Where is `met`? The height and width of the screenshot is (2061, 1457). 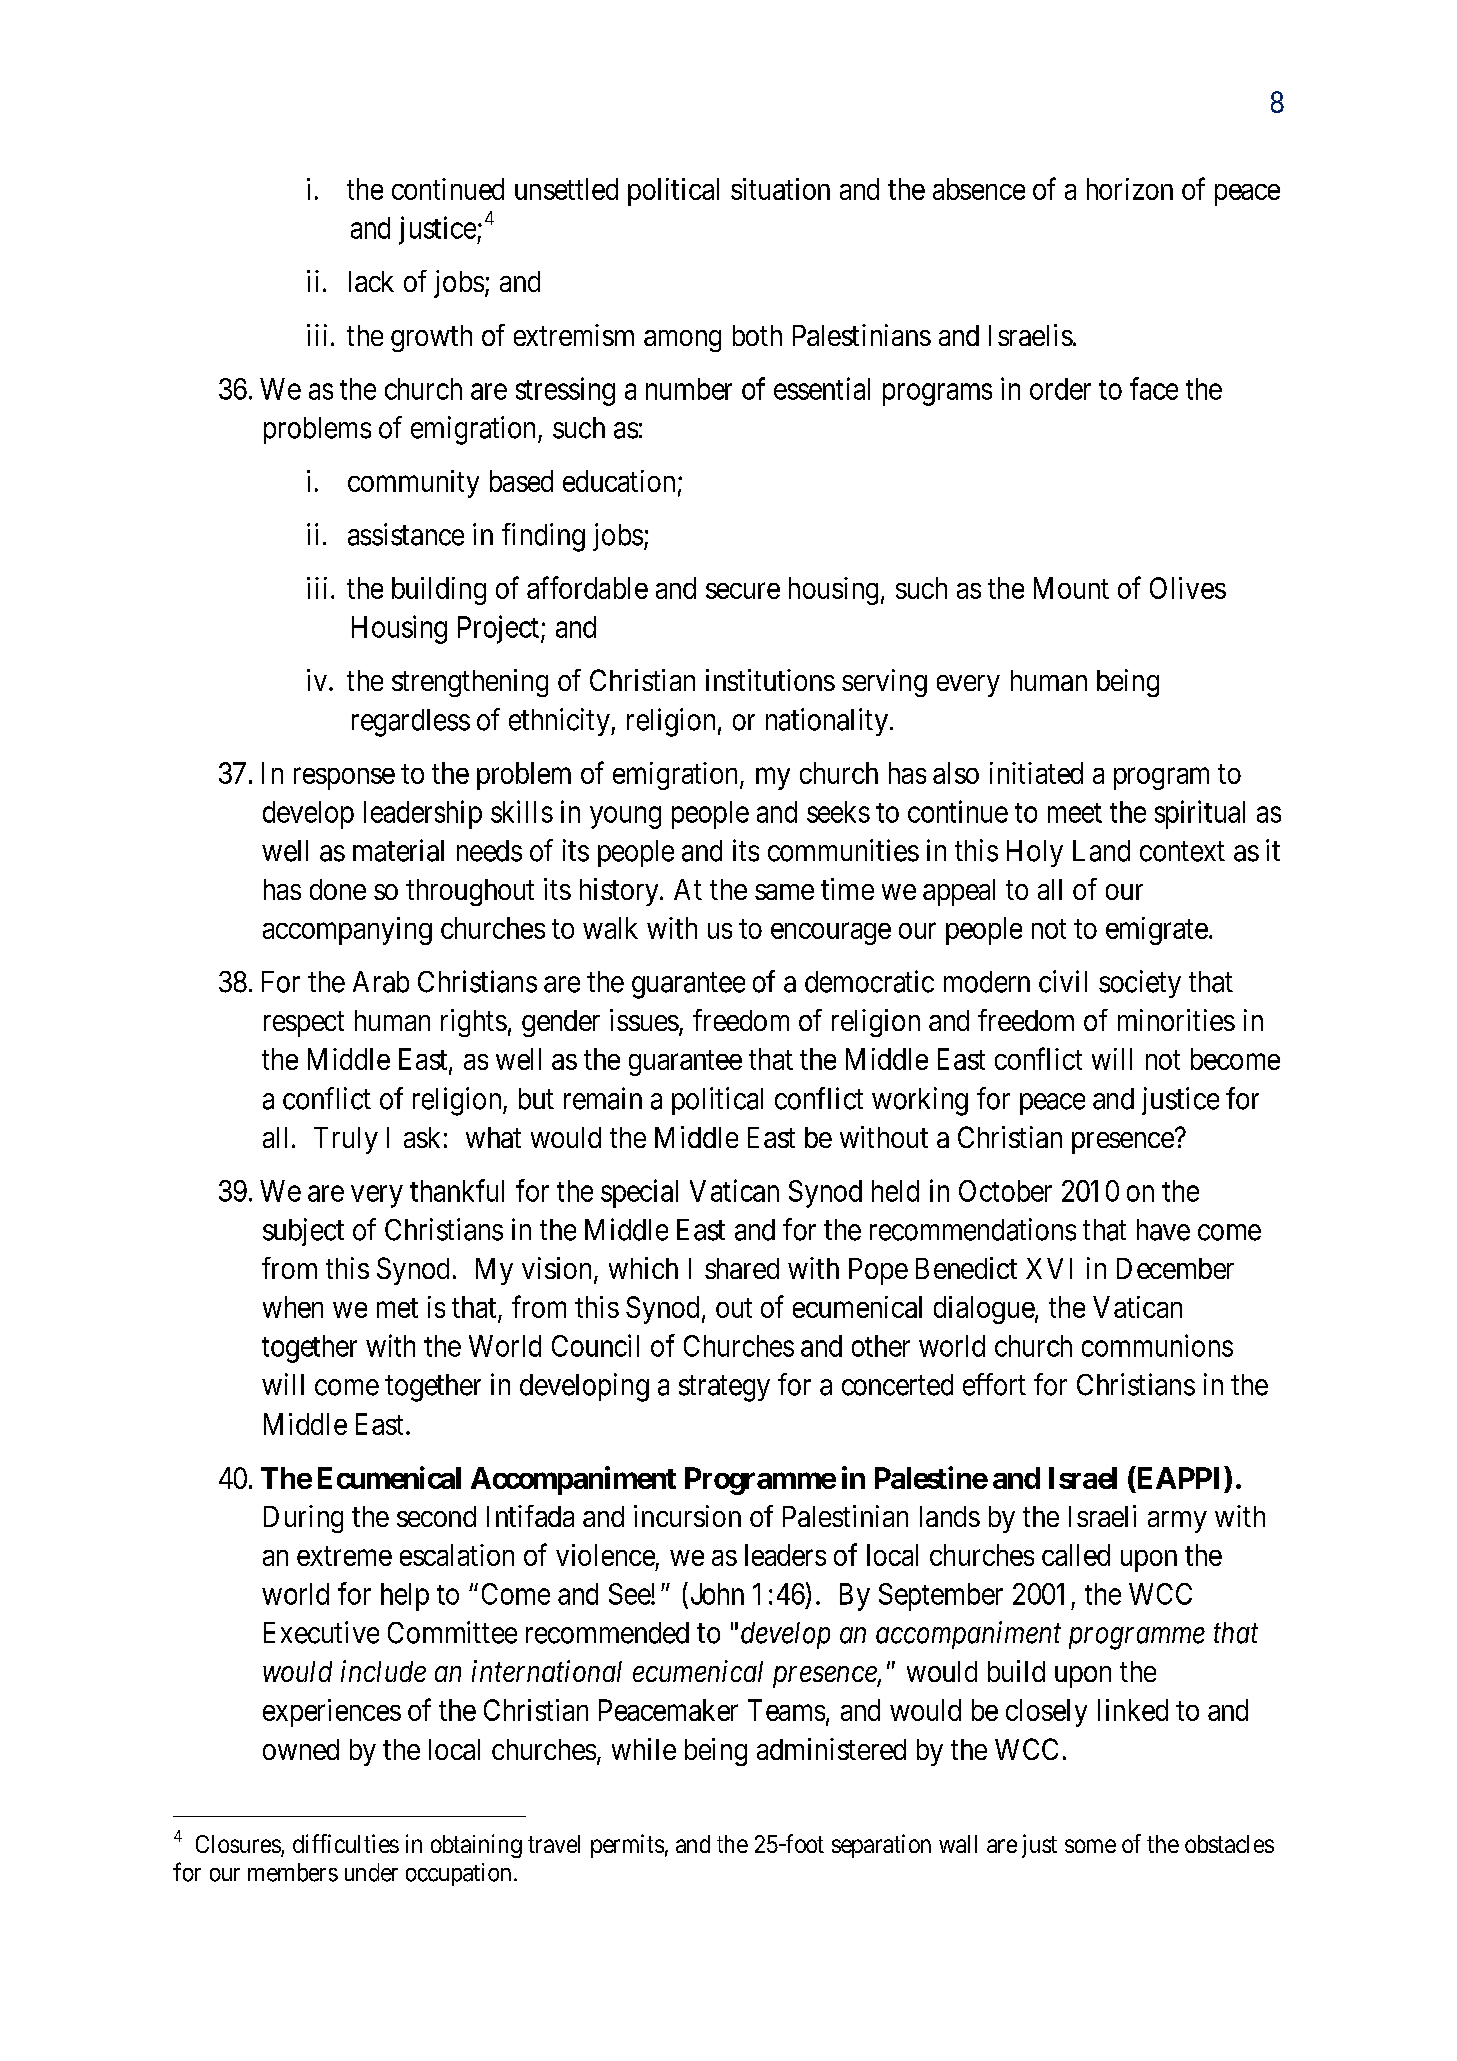 met is located at coordinates (397, 1308).
